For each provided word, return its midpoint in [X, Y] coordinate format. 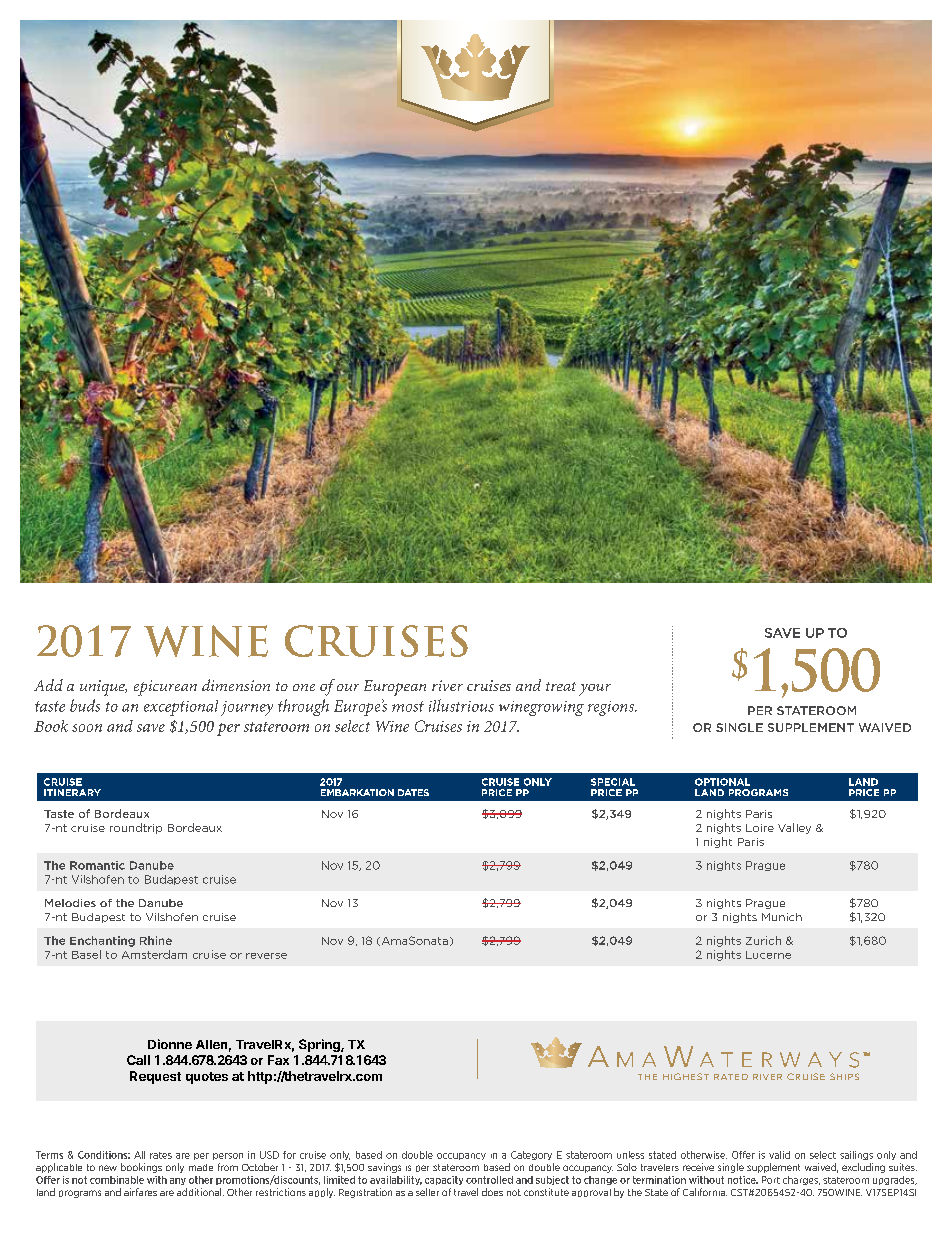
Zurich [763, 940]
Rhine [156, 940]
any [178, 1181]
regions [612, 708]
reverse [266, 956]
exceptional [181, 708]
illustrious [461, 705]
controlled [489, 1180]
